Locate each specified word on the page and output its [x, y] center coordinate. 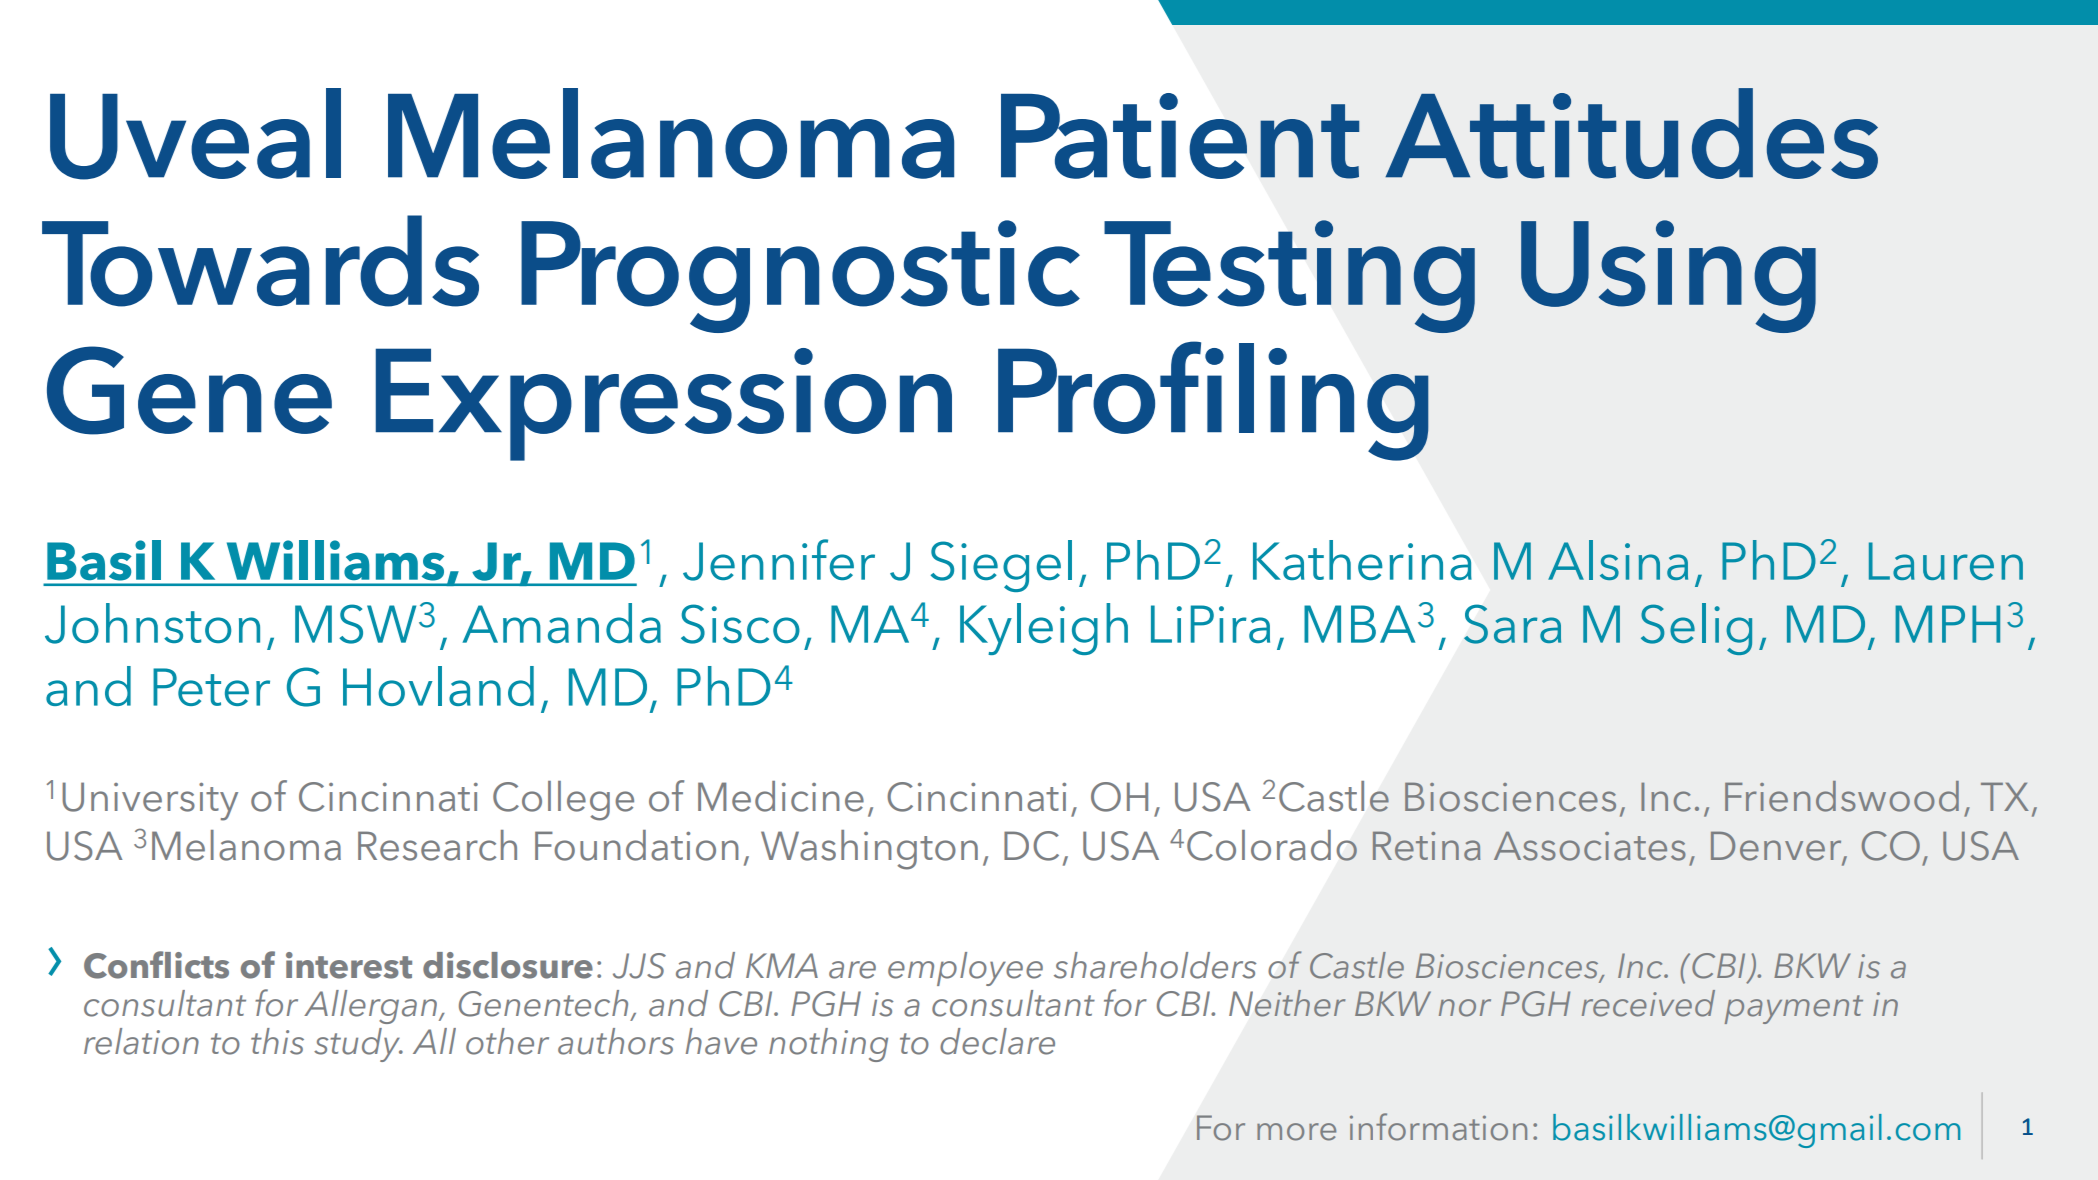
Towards [260, 261]
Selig [1696, 629]
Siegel [1001, 566]
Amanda [561, 623]
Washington [869, 850]
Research [437, 845]
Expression [664, 404]
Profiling [1213, 401]
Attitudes [1631, 133]
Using [1668, 276]
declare [997, 1041]
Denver [1777, 847]
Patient [1180, 136]
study [358, 1045]
